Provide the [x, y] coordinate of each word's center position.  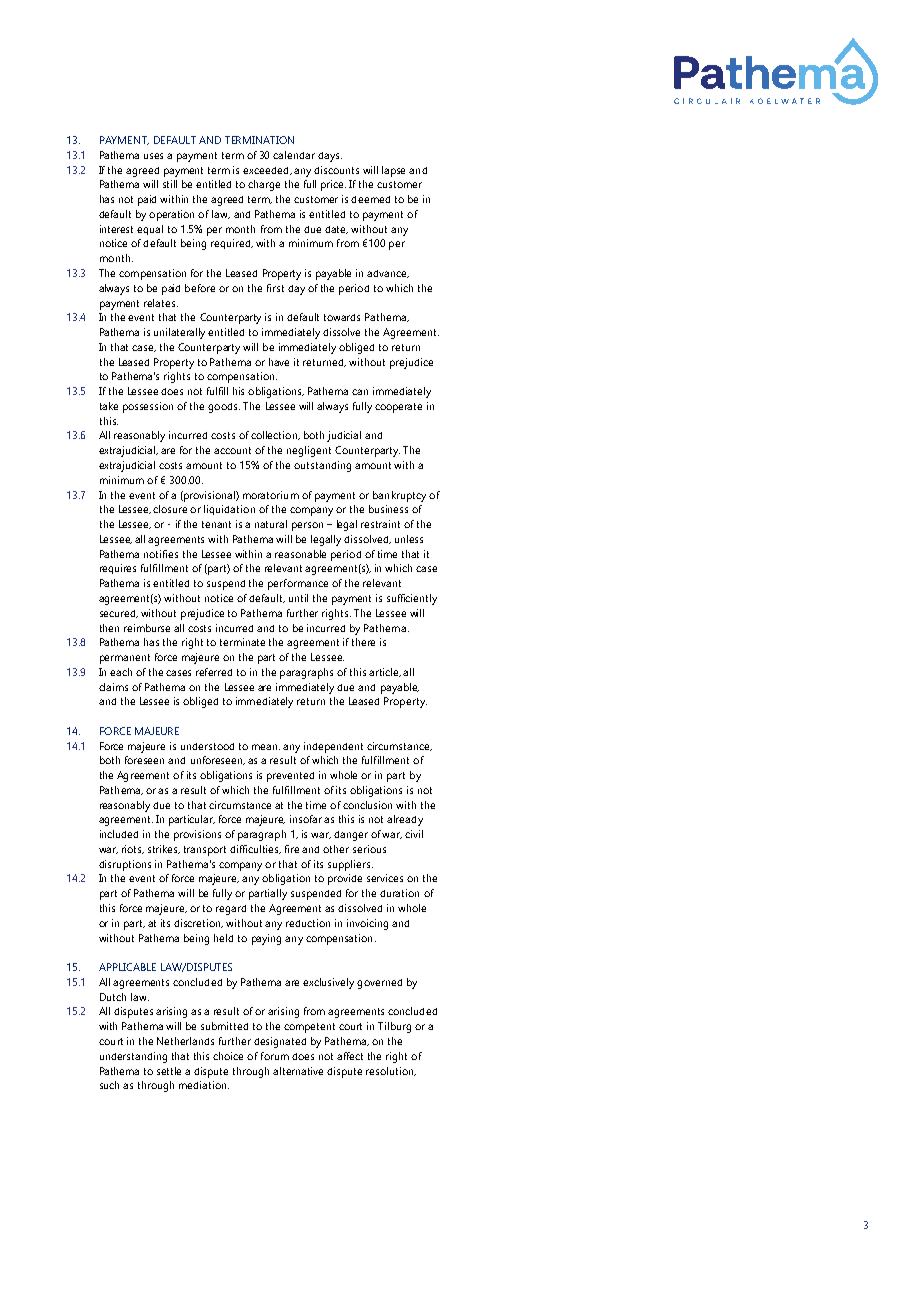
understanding [133, 1057]
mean [266, 747]
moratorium [271, 495]
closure [170, 509]
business [388, 509]
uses [153, 156]
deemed [370, 199]
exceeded [267, 171]
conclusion [367, 805]
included [119, 834]
